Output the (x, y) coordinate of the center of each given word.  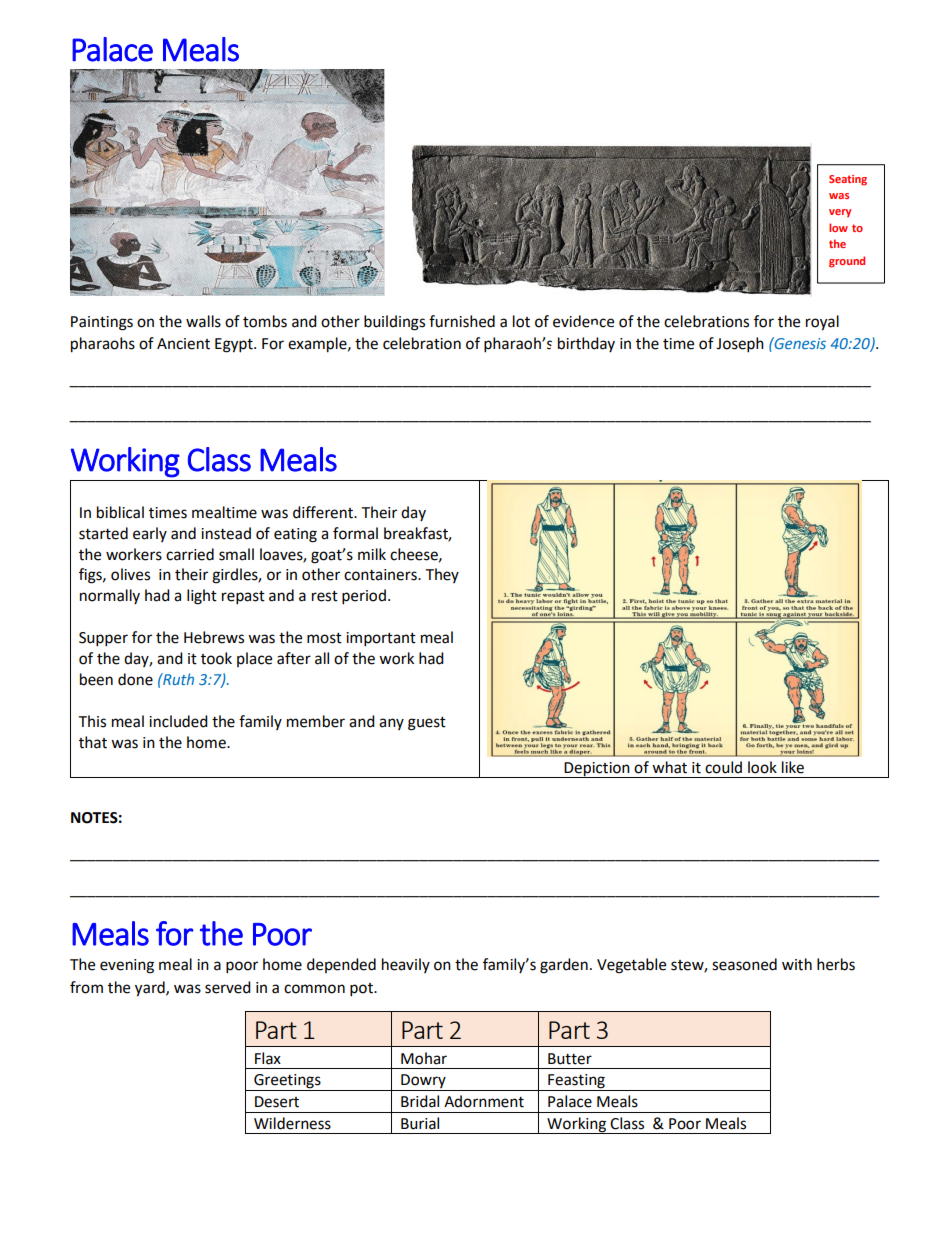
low (838, 227)
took (216, 658)
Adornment (484, 1101)
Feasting (576, 1082)
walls (203, 321)
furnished (462, 321)
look (762, 767)
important (381, 639)
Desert (277, 1102)
